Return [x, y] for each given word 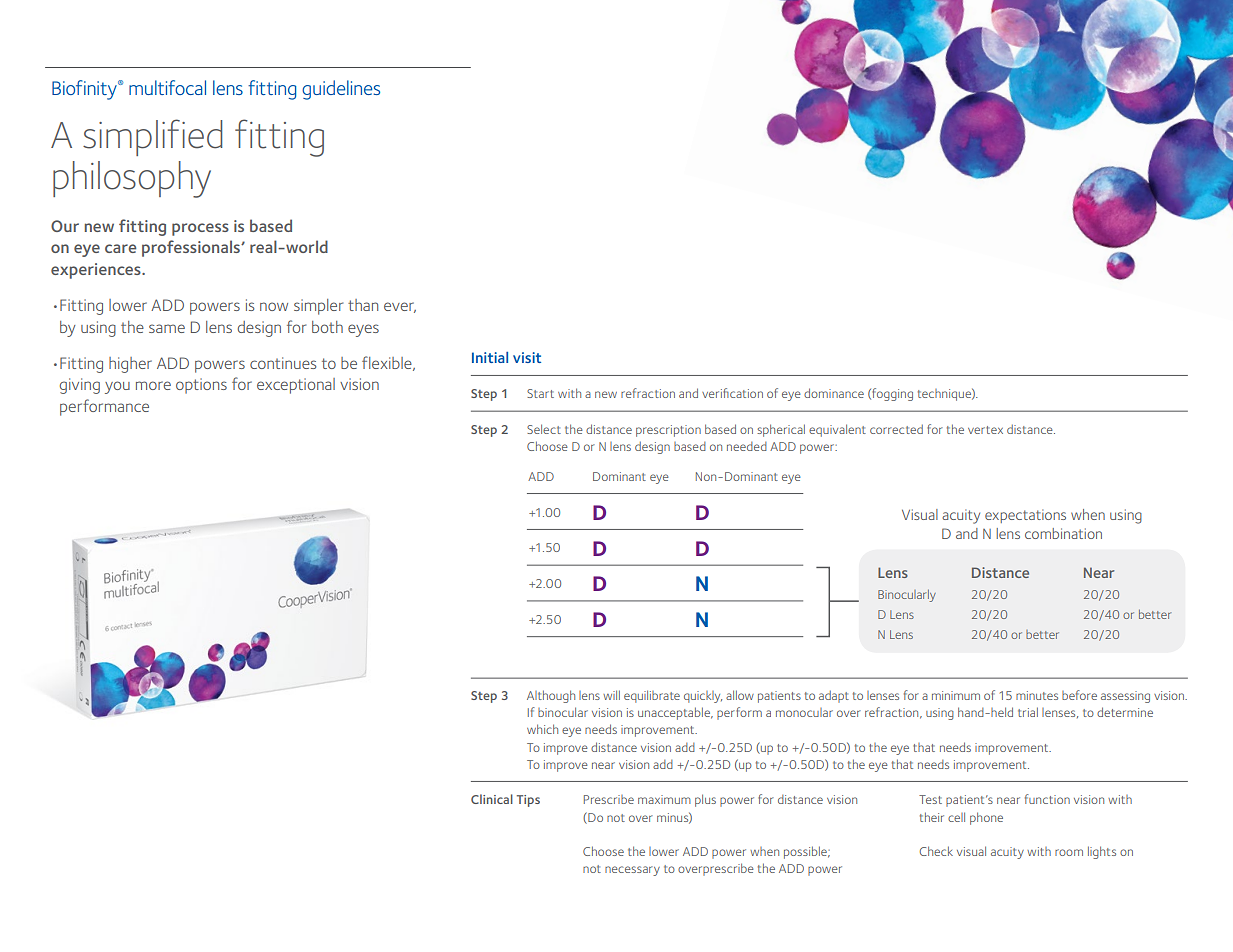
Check [936, 851]
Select [544, 429]
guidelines [341, 90]
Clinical [492, 799]
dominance [834, 393]
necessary [632, 871]
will [611, 695]
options [201, 386]
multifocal [167, 87]
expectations [1025, 516]
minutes [1037, 695]
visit [527, 357]
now [274, 306]
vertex [985, 430]
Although [551, 696]
